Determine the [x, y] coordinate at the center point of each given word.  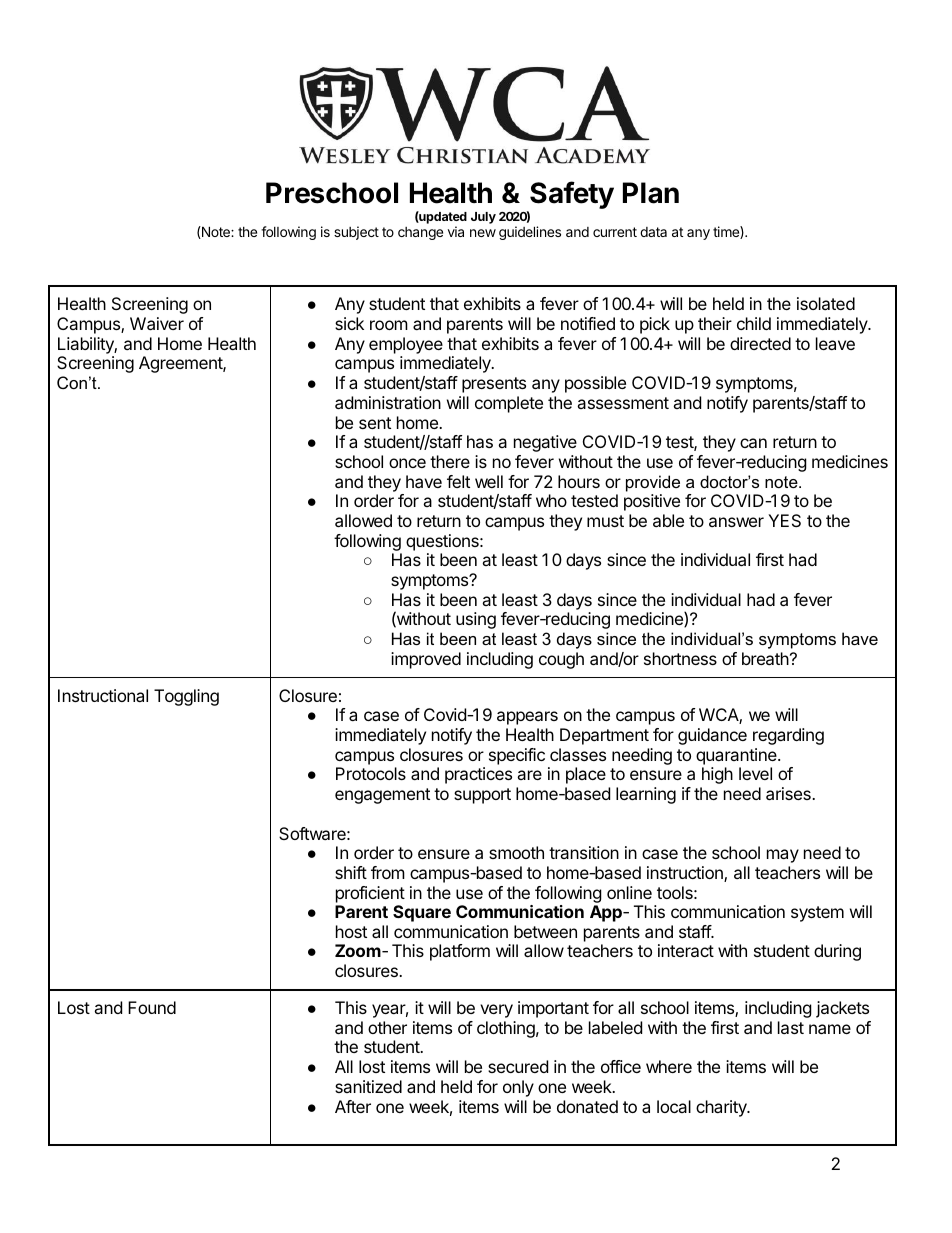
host [351, 931]
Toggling [186, 697]
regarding [788, 736]
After [353, 1106]
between [545, 931]
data [653, 232]
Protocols [371, 773]
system [817, 914]
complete [509, 404]
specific [517, 756]
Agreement [181, 364]
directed [760, 343]
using [476, 620]
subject [356, 233]
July [483, 218]
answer [736, 522]
